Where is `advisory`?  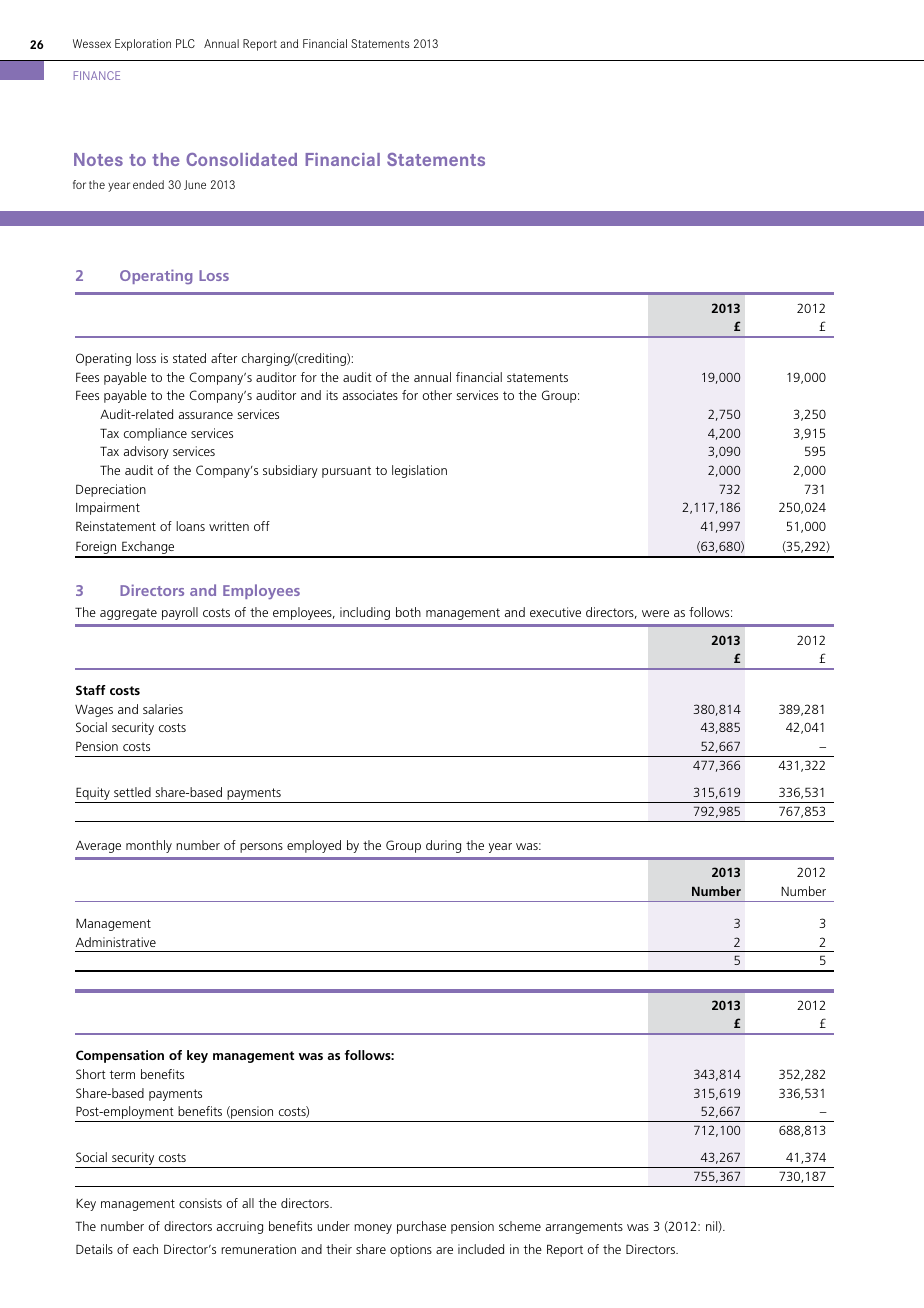
advisory is located at coordinates (146, 452).
